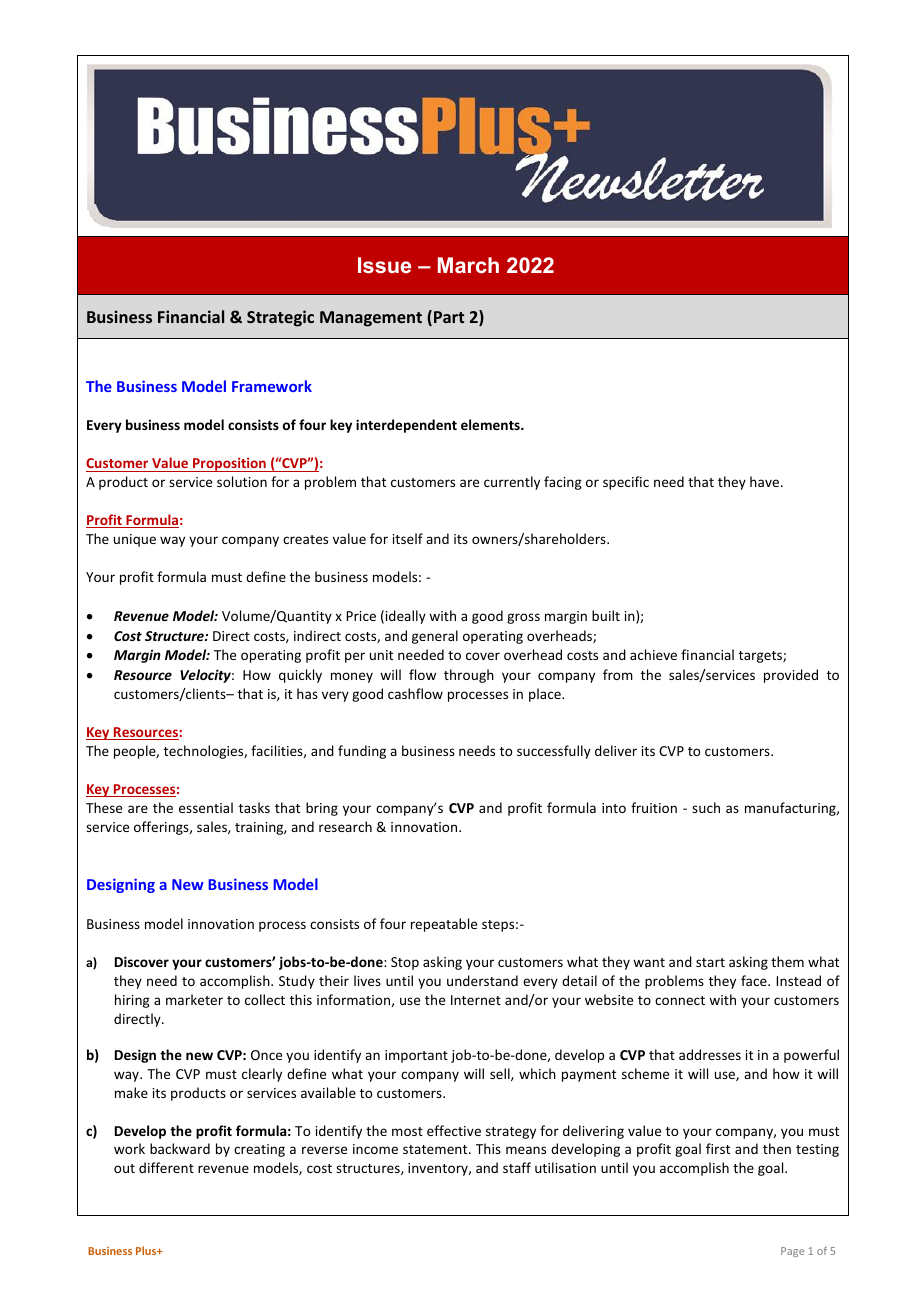 The image size is (924, 1308). What do you see at coordinates (653, 654) in the screenshot?
I see `achieve` at bounding box center [653, 654].
